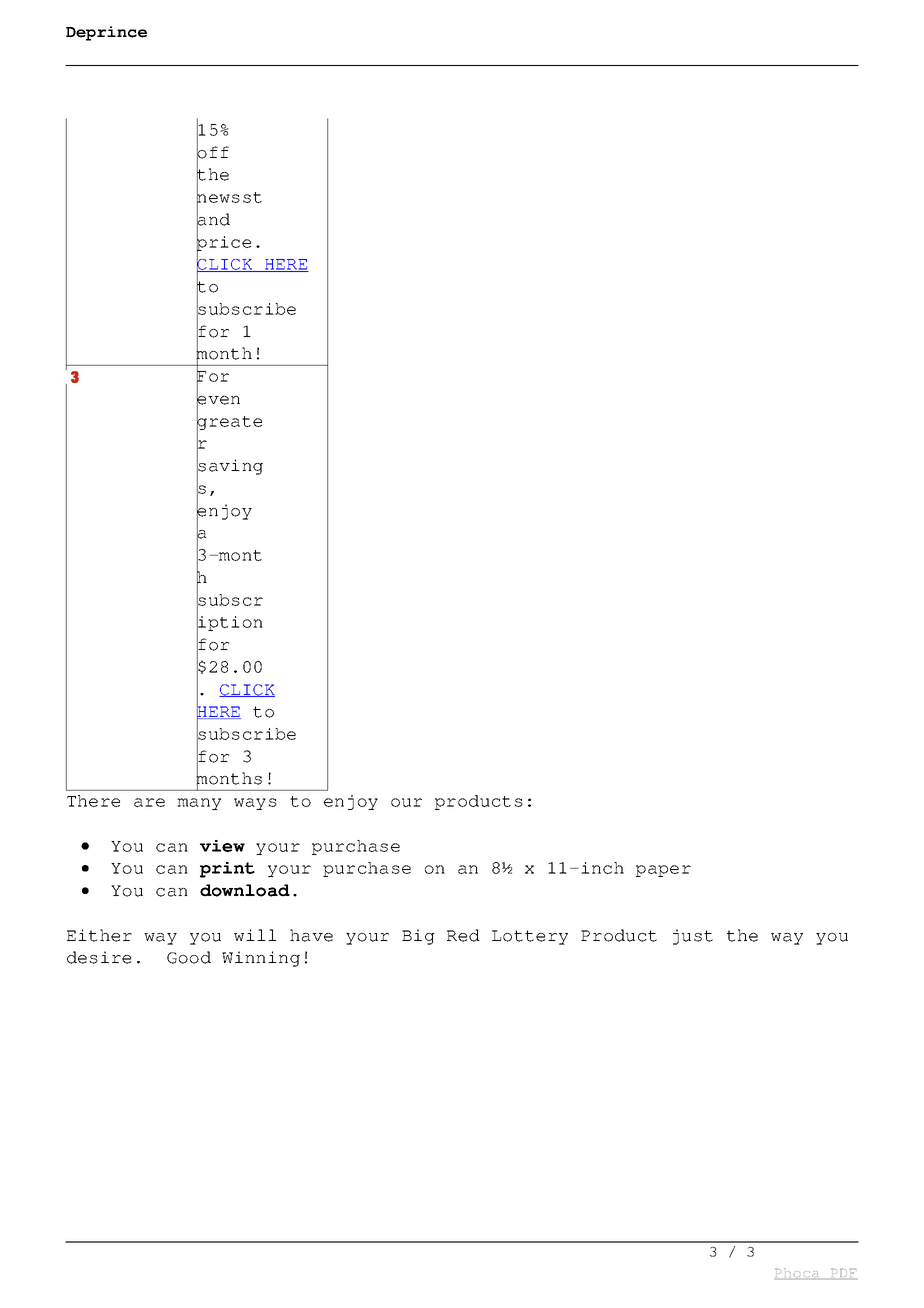 The image size is (924, 1308). Describe the element at coordinates (199, 804) in the page. I see `many` at that location.
